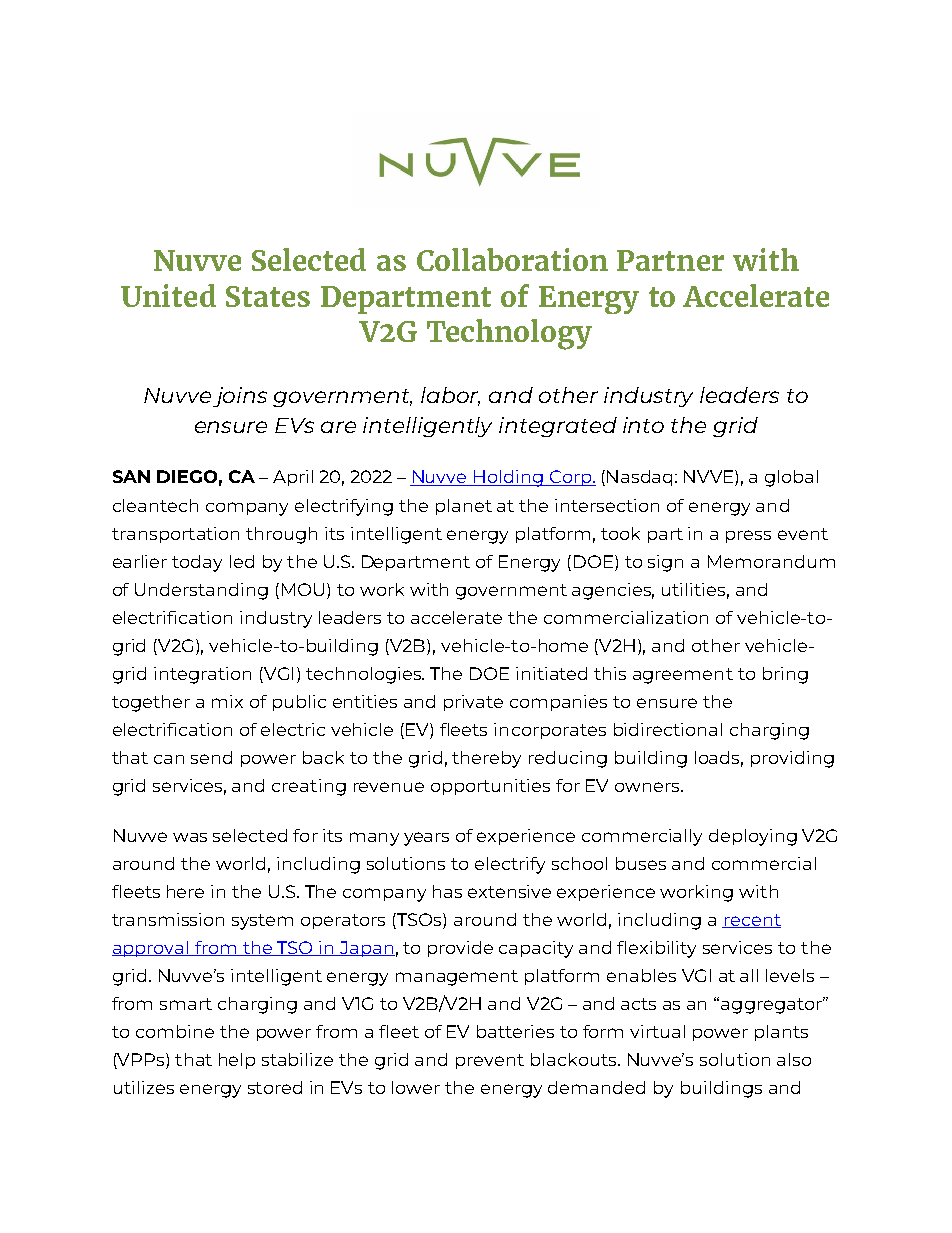  Describe the element at coordinates (753, 837) in the page. I see `deploying` at that location.
